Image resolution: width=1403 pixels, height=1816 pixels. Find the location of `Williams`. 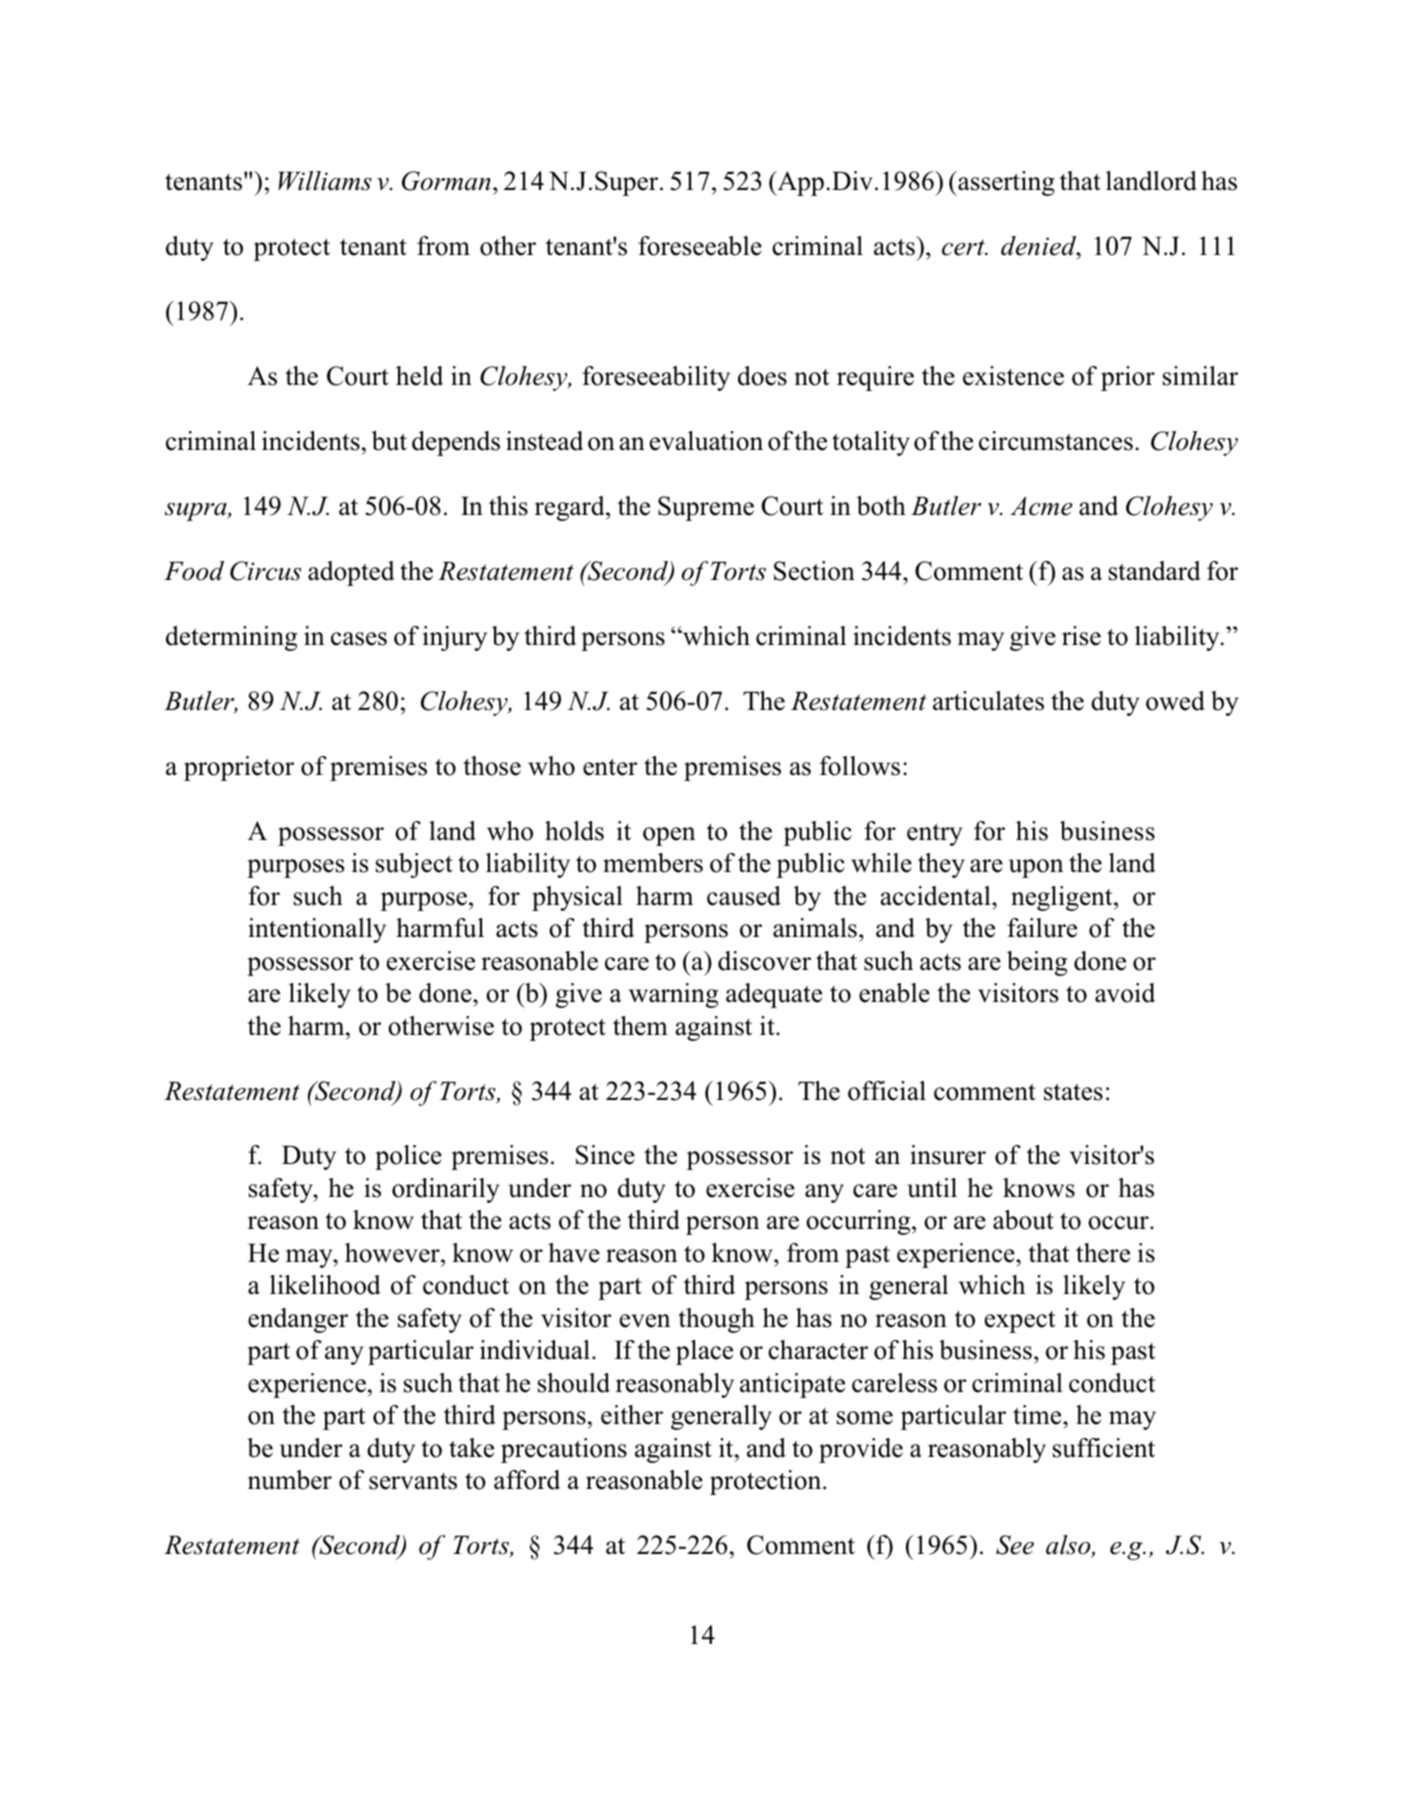

Williams is located at coordinates (325, 181).
